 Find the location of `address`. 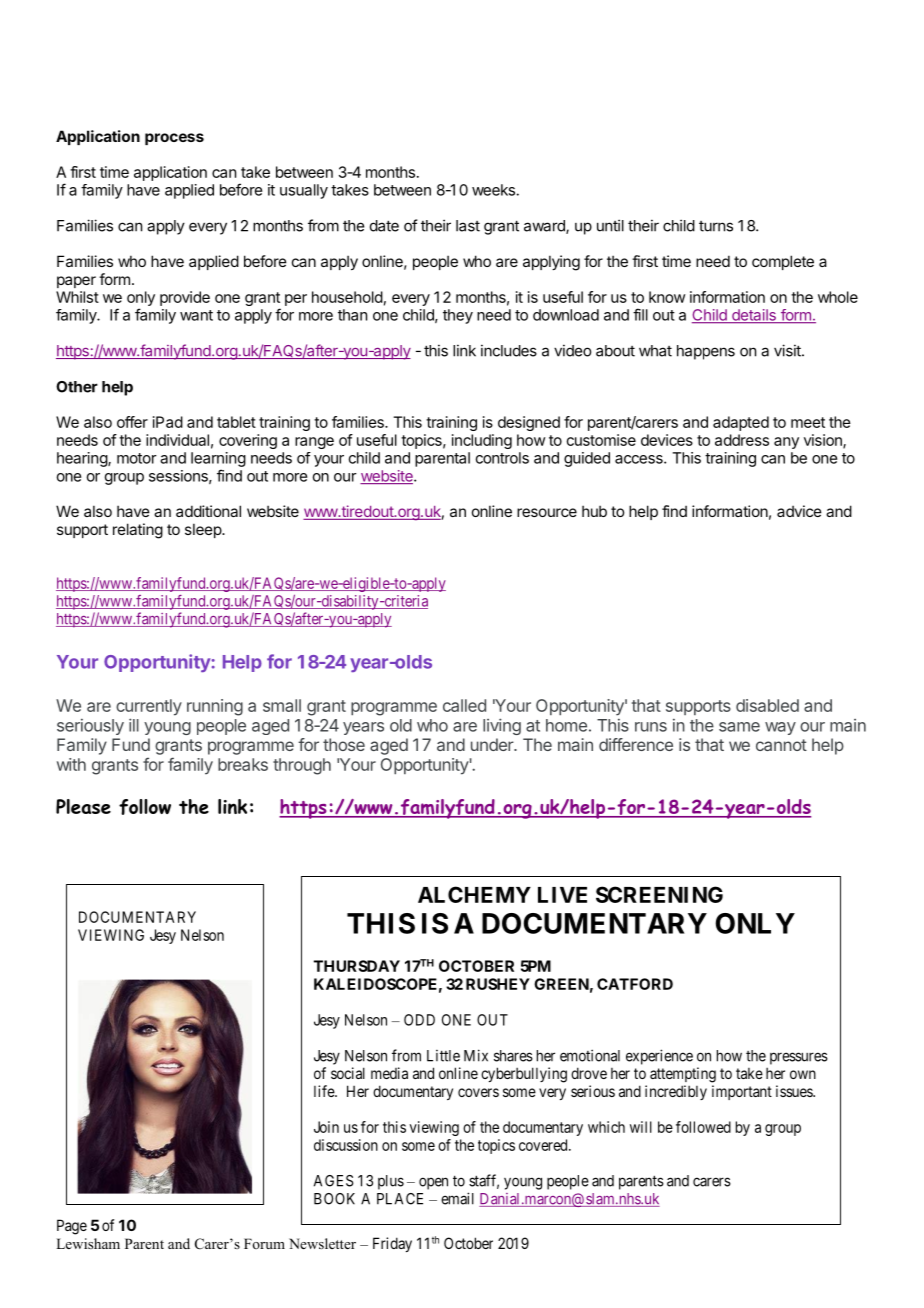

address is located at coordinates (742, 440).
